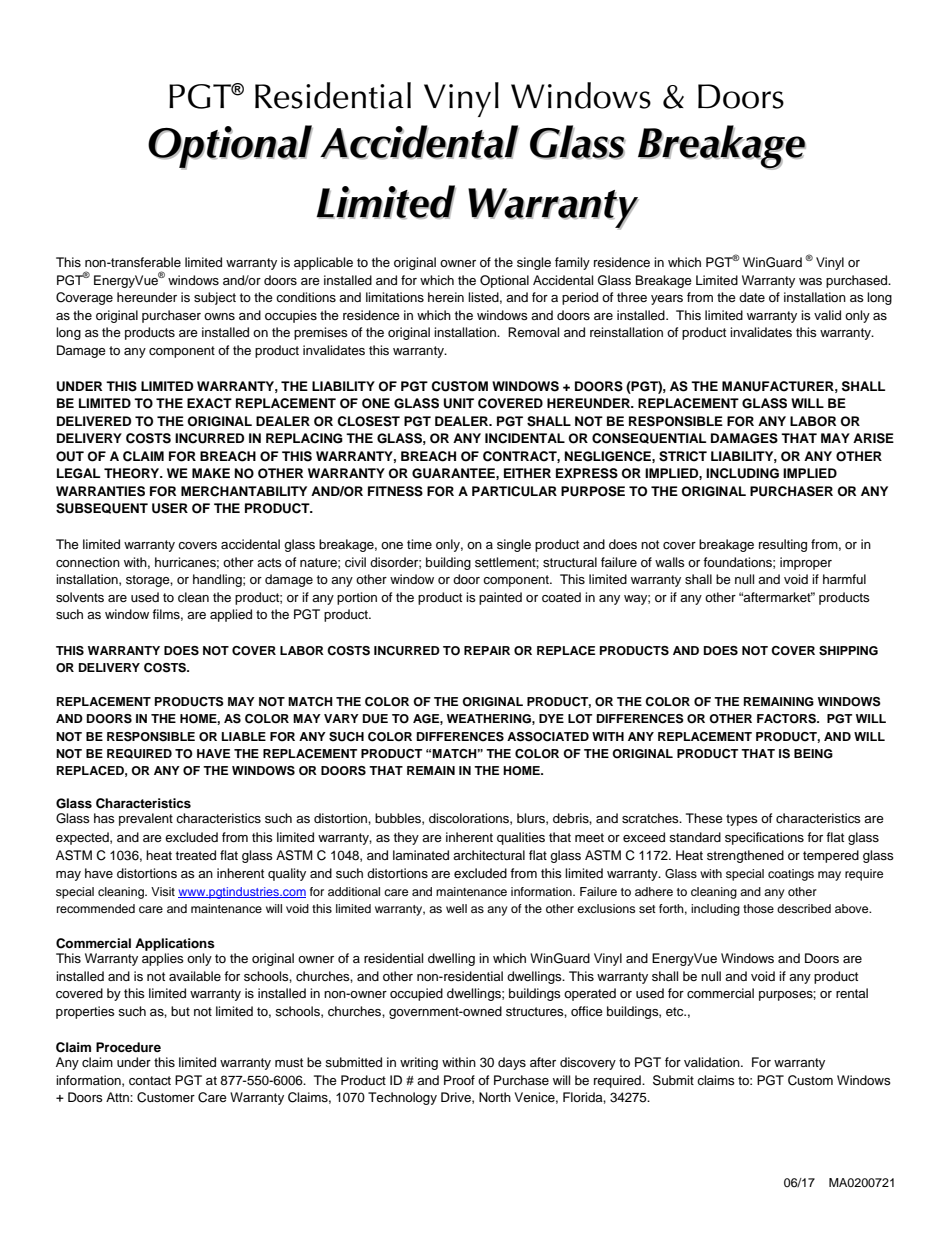  Describe the element at coordinates (215, 298) in the page. I see `subject` at that location.
